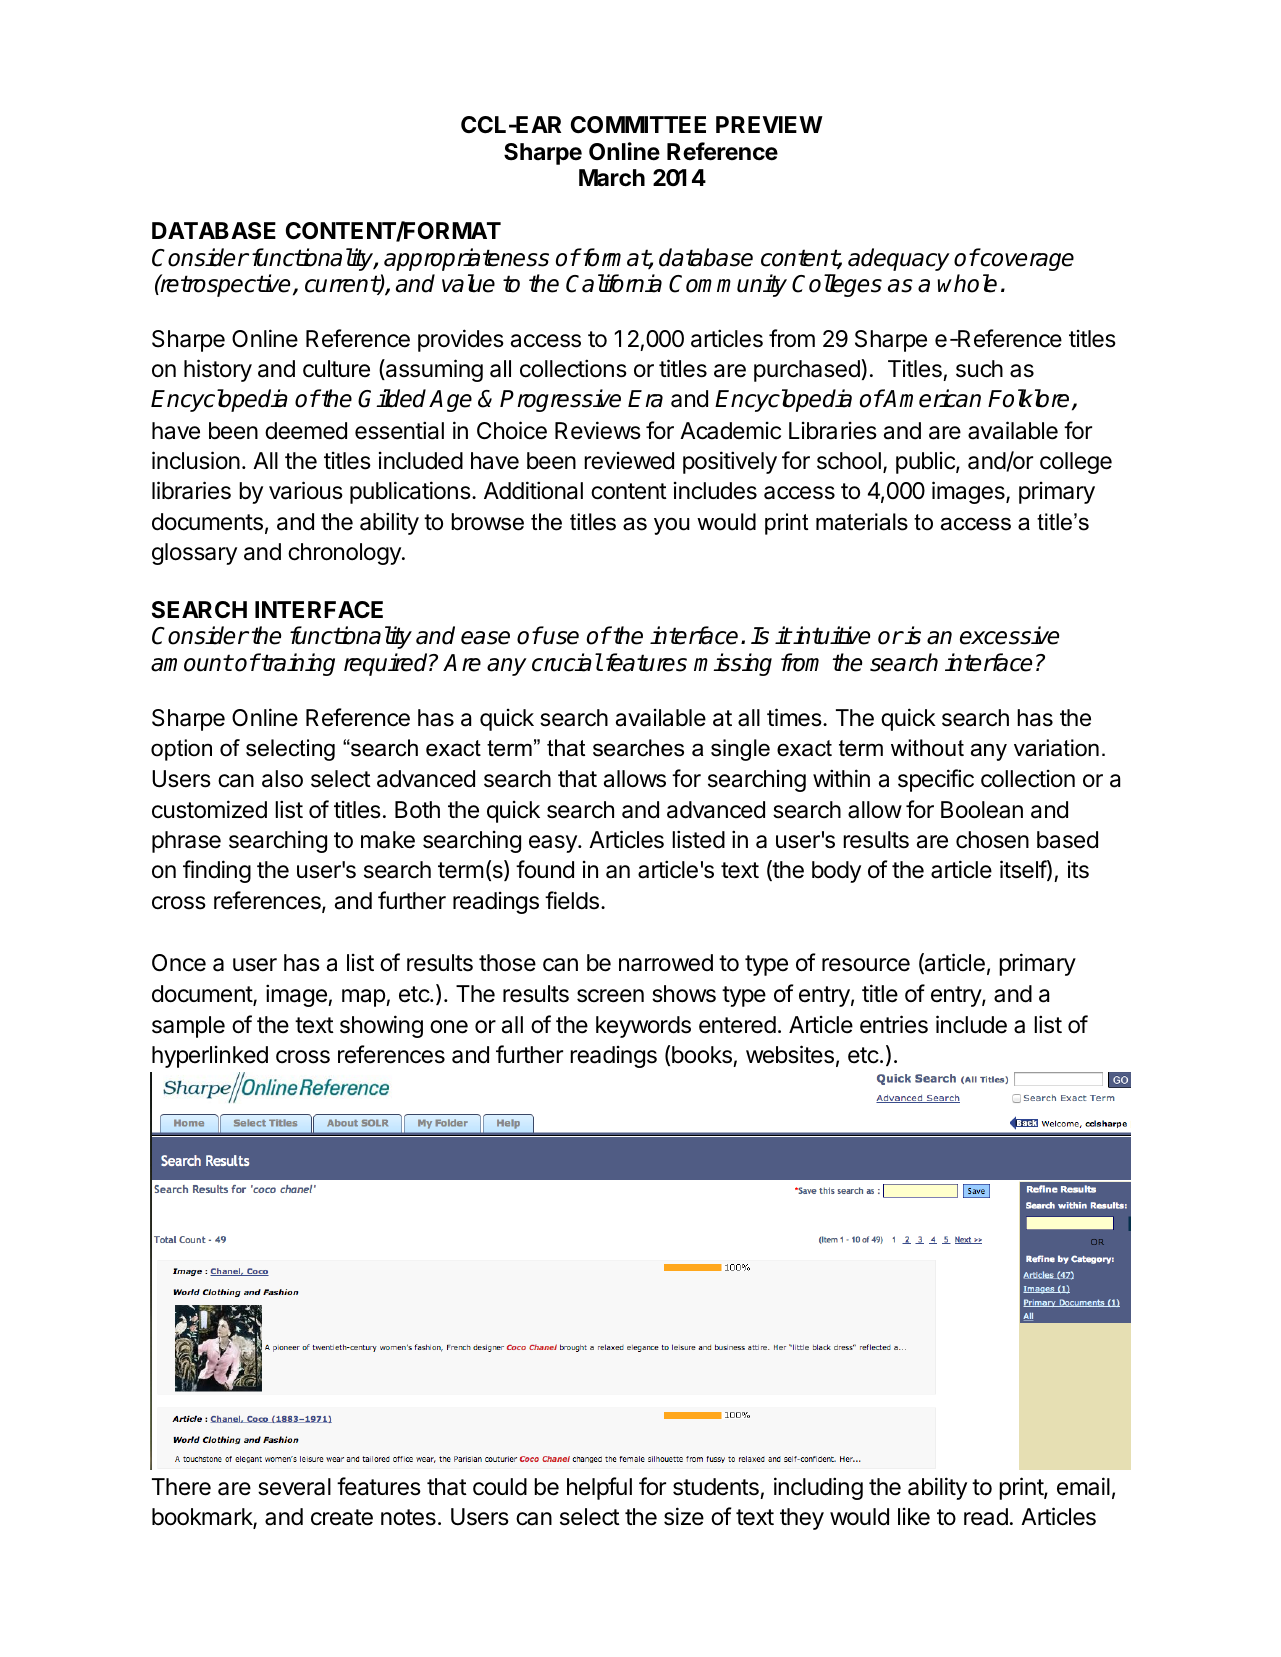  What do you see at coordinates (599, 1488) in the page?
I see `helpful` at bounding box center [599, 1488].
